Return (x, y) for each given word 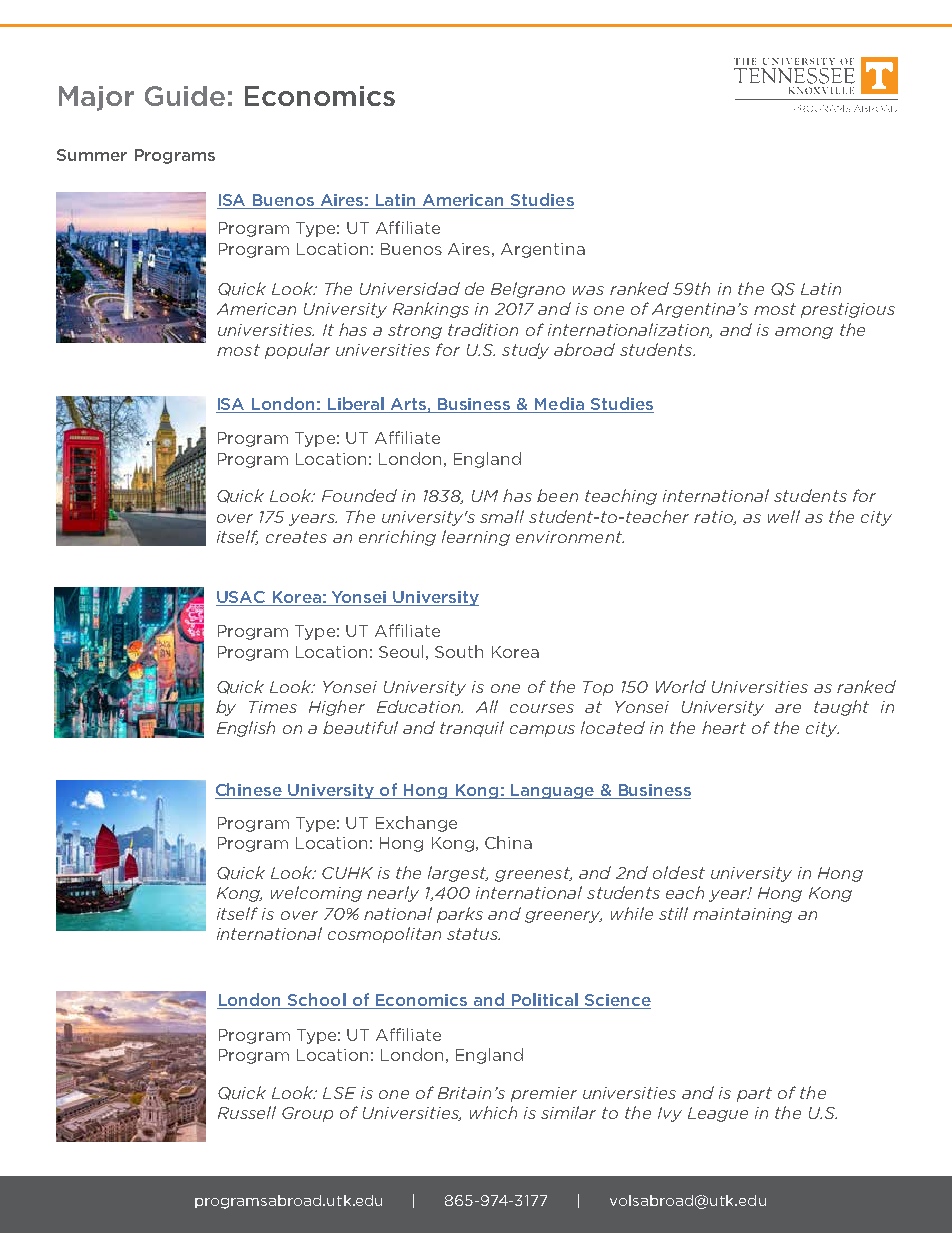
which (493, 1112)
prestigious (848, 310)
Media (559, 405)
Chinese (249, 791)
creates (296, 537)
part (754, 1094)
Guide (185, 96)
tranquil (472, 729)
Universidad (410, 288)
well (784, 516)
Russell (247, 1112)
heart (724, 727)
